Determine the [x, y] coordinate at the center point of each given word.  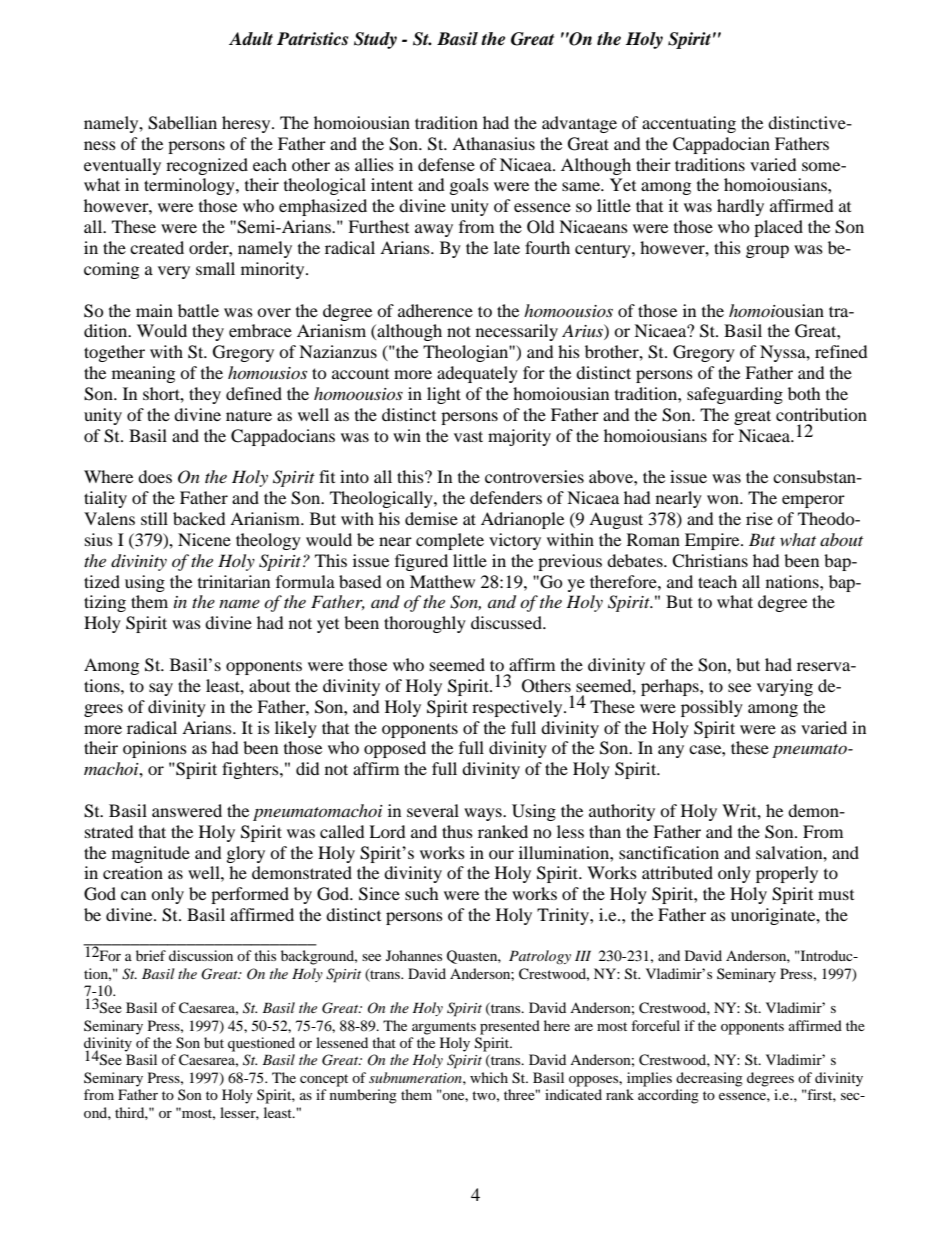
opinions [155, 749]
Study [375, 40]
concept [324, 1080]
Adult [251, 39]
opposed [395, 749]
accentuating [689, 124]
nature [249, 416]
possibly [712, 708]
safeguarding [735, 395]
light [444, 395]
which [489, 1077]
